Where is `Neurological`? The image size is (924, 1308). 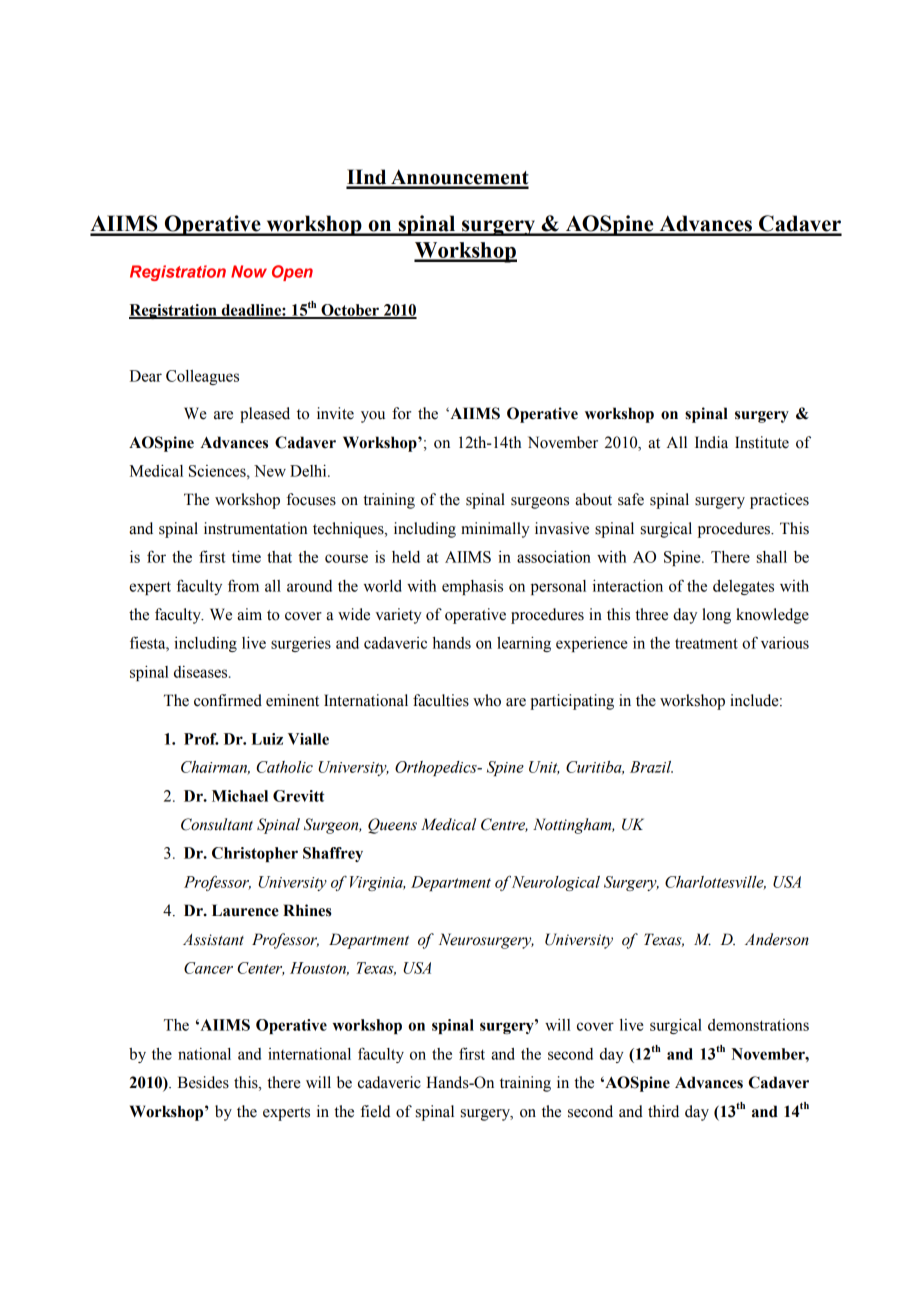
Neurological is located at coordinates (556, 883).
